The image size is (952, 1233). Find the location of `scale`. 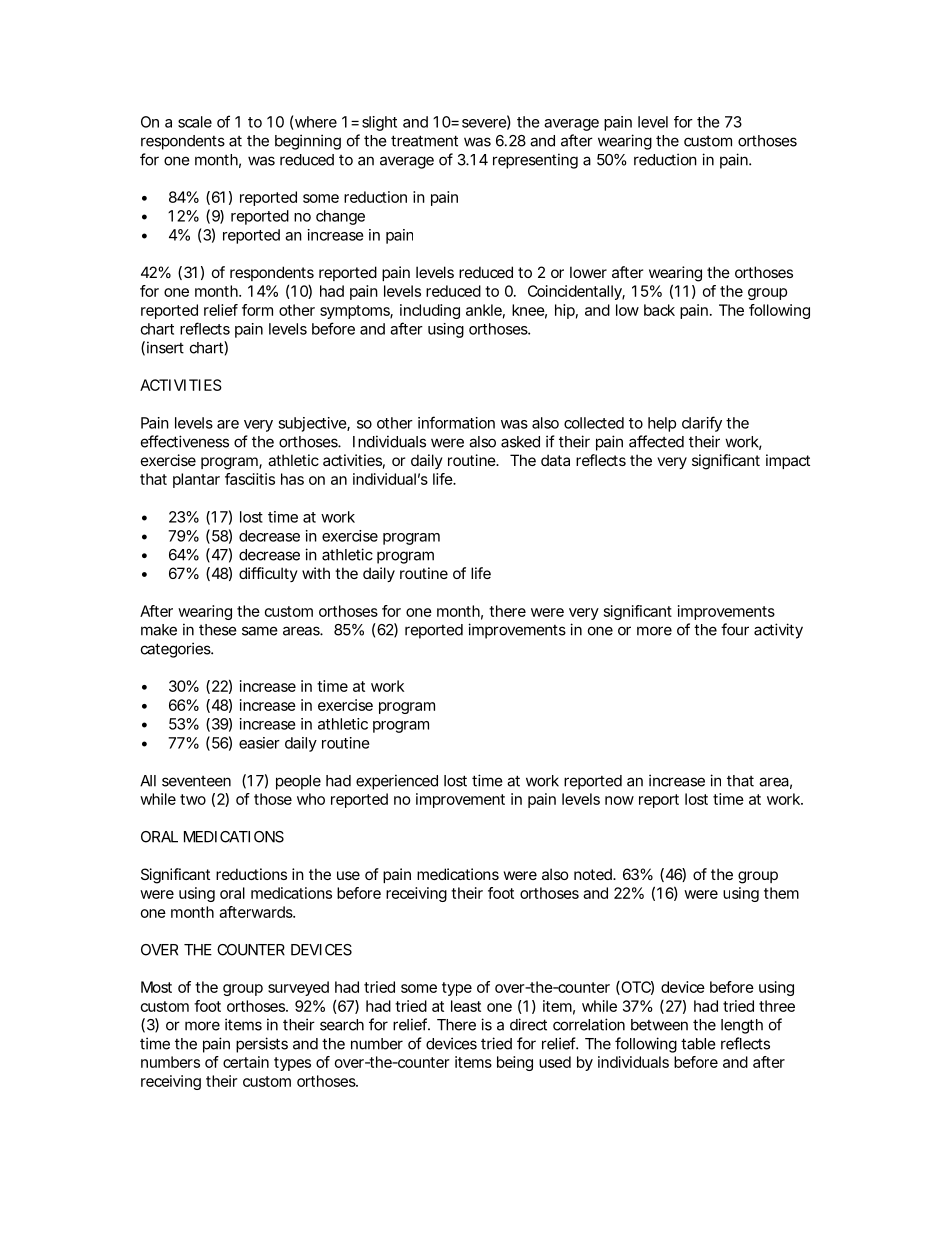

scale is located at coordinates (195, 122).
